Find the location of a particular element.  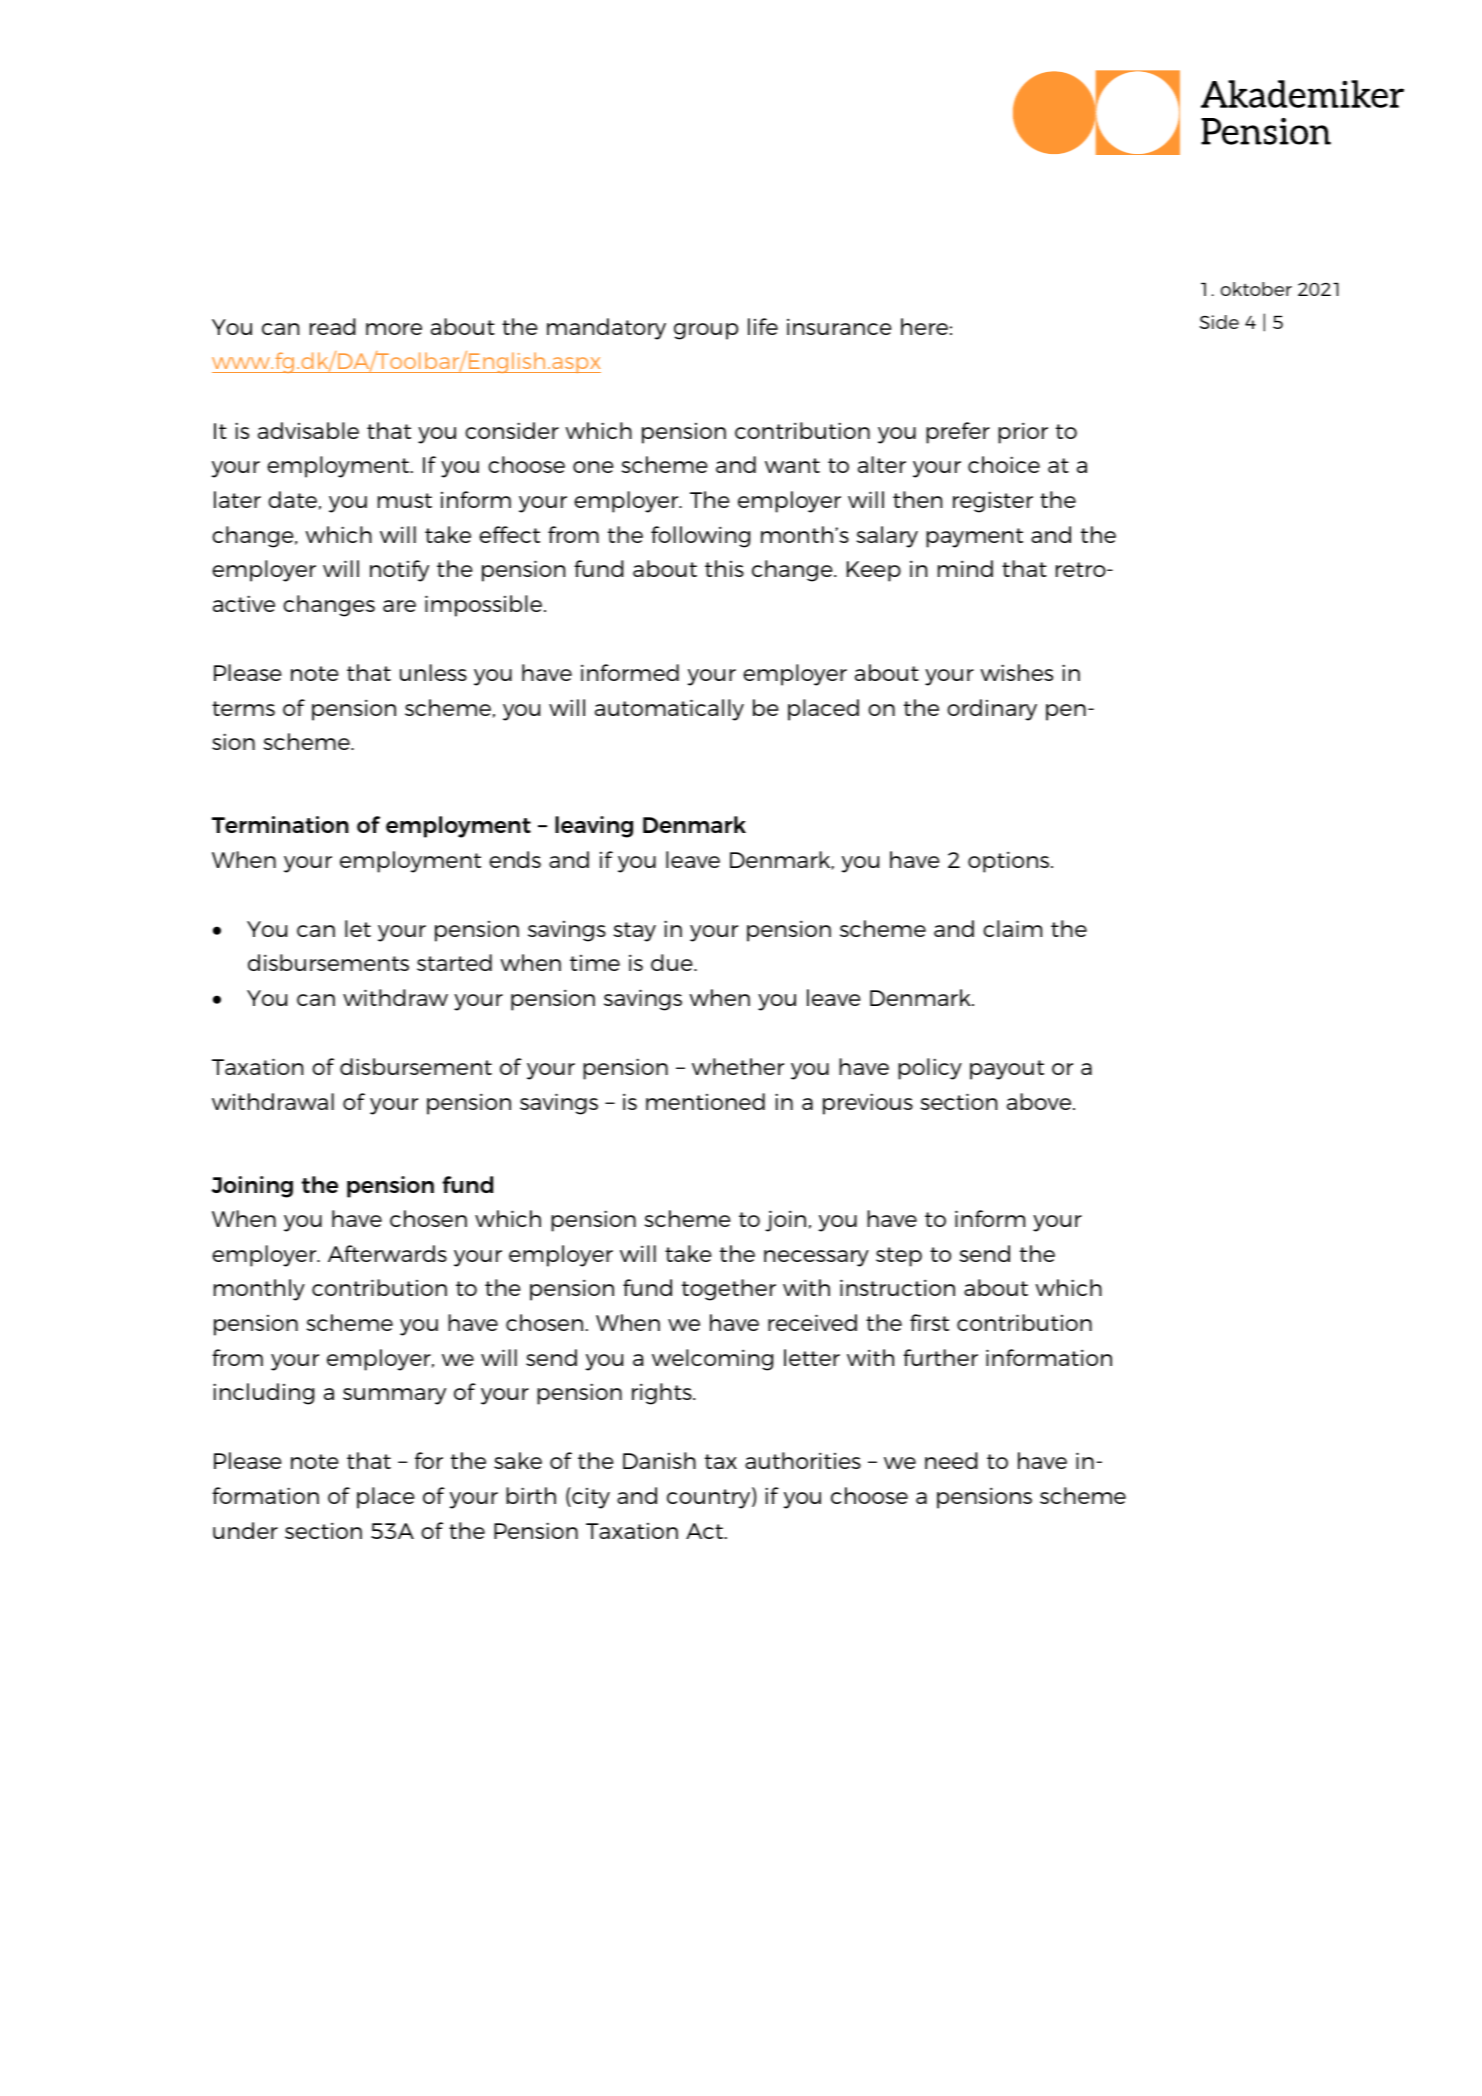

above is located at coordinates (1040, 1101).
